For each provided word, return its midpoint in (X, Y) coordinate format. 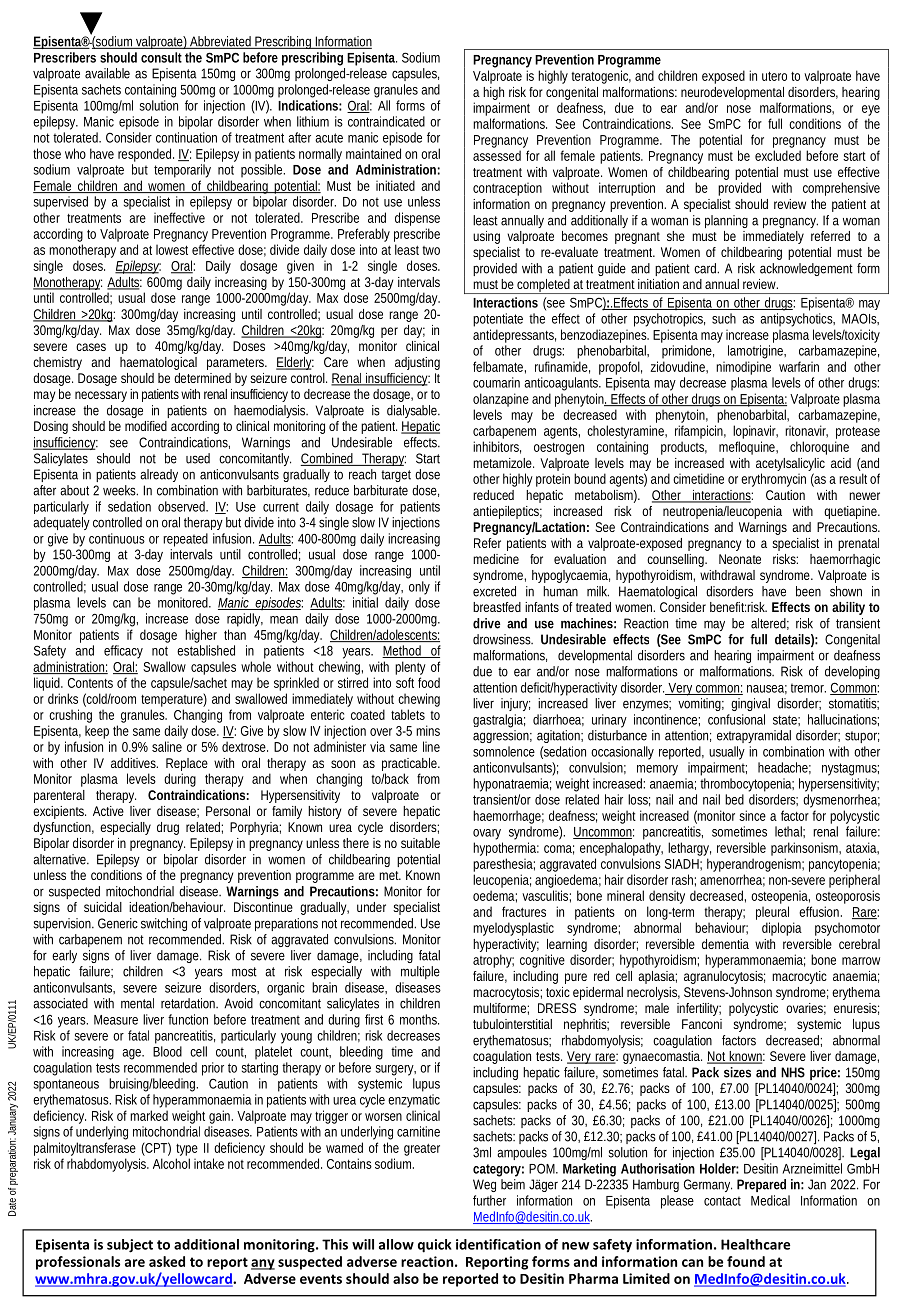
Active (108, 811)
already (159, 475)
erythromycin (773, 480)
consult (161, 57)
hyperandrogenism (755, 866)
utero (774, 76)
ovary (487, 834)
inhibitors (497, 447)
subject (130, 1246)
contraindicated (386, 121)
